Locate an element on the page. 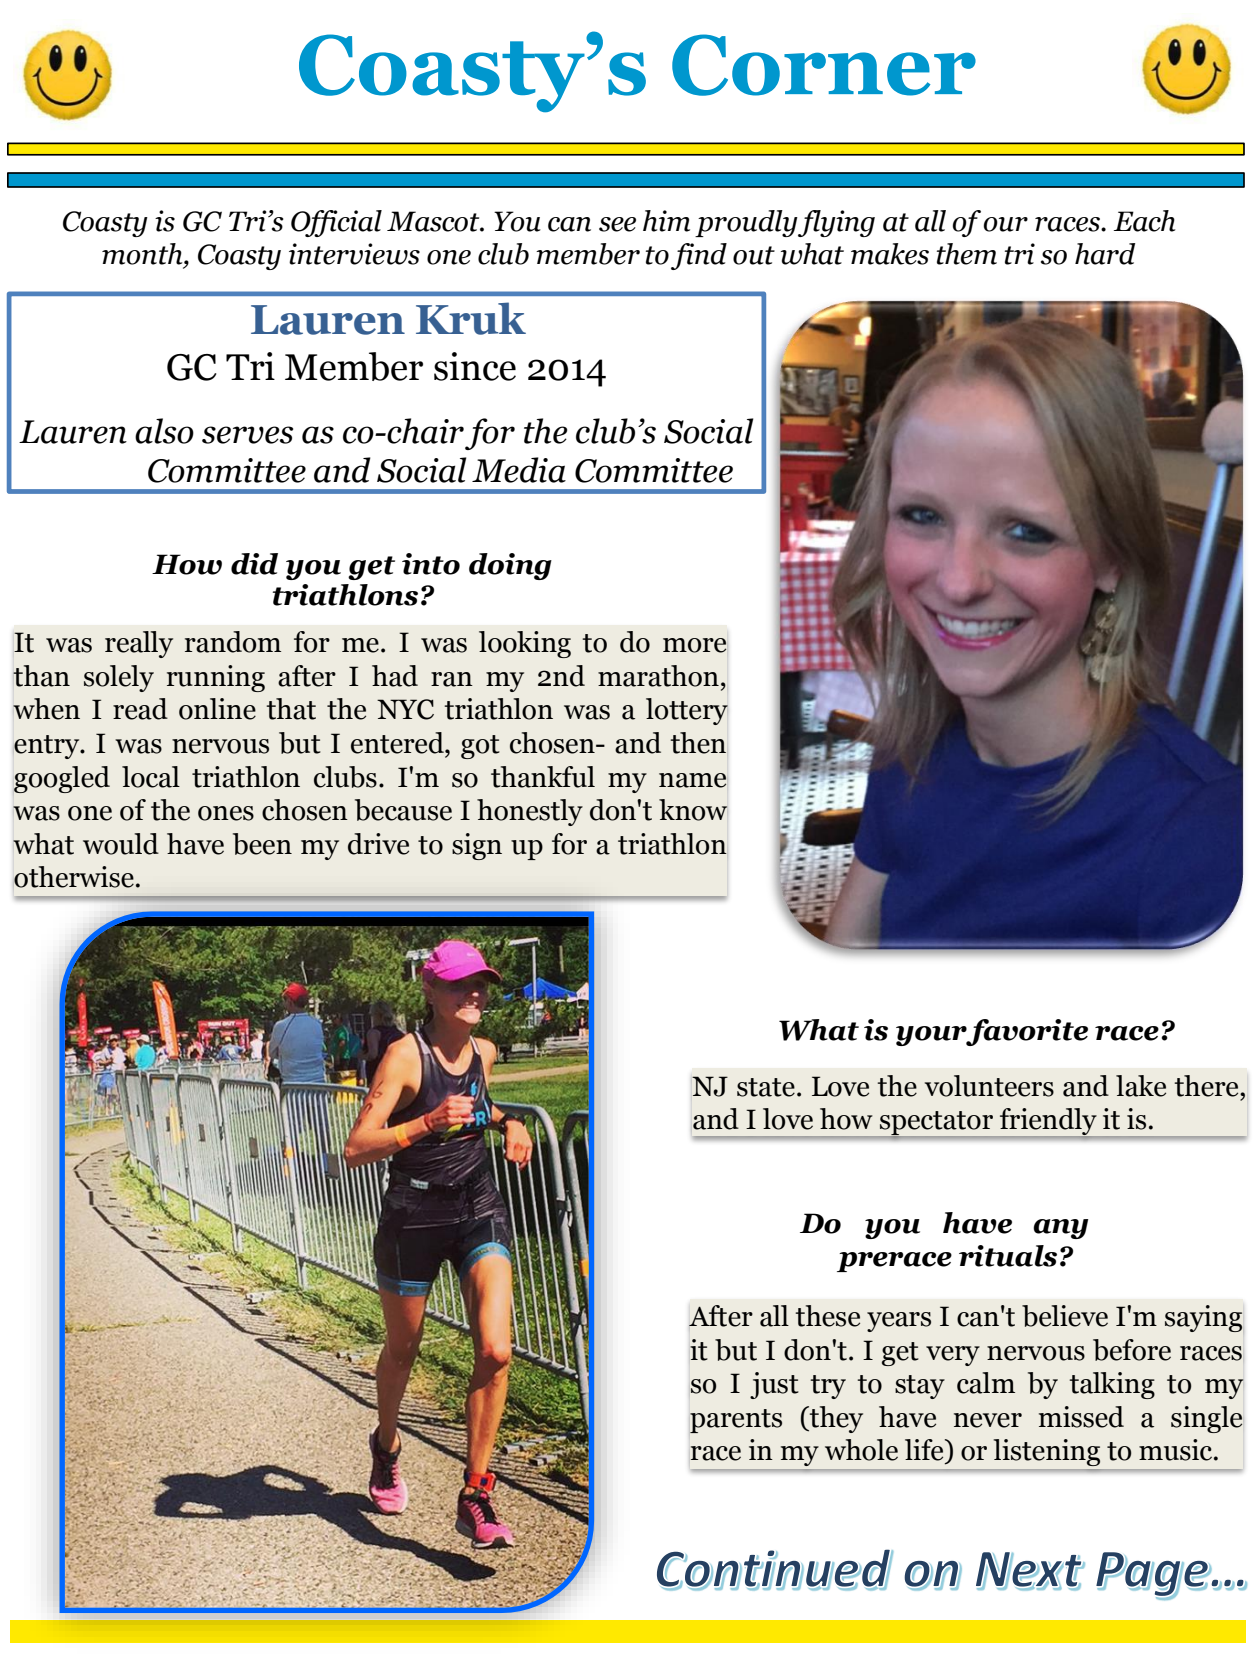 This image has height=1677, width=1258. missed is located at coordinates (1081, 1417).
